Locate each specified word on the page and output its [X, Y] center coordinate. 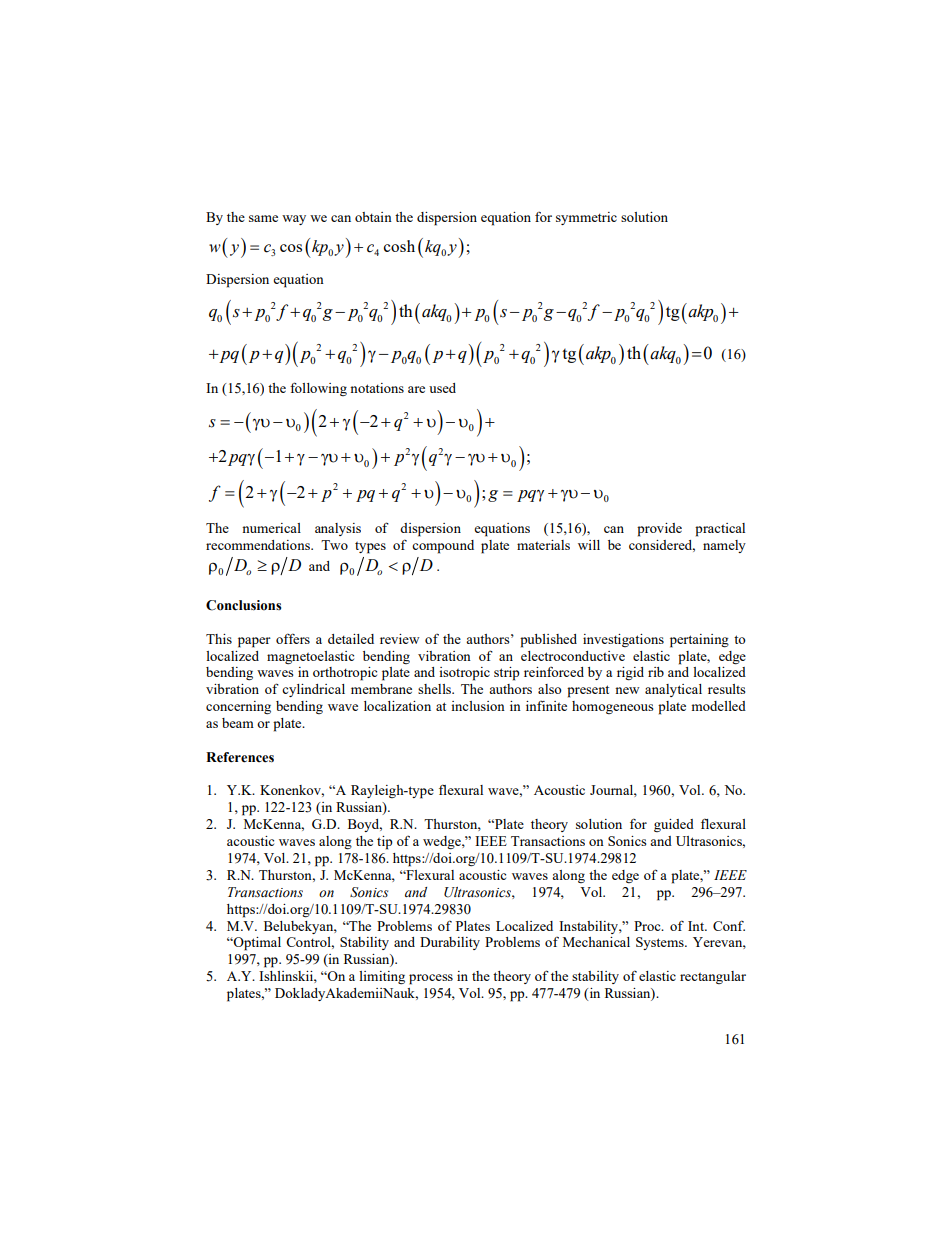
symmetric [586, 218]
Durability [450, 943]
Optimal [256, 944]
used [442, 388]
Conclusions [243, 605]
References [240, 757]
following [318, 389]
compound [443, 547]
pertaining [699, 641]
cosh [399, 246]
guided [674, 825]
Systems [661, 943]
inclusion [478, 706]
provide [659, 530]
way [294, 220]
